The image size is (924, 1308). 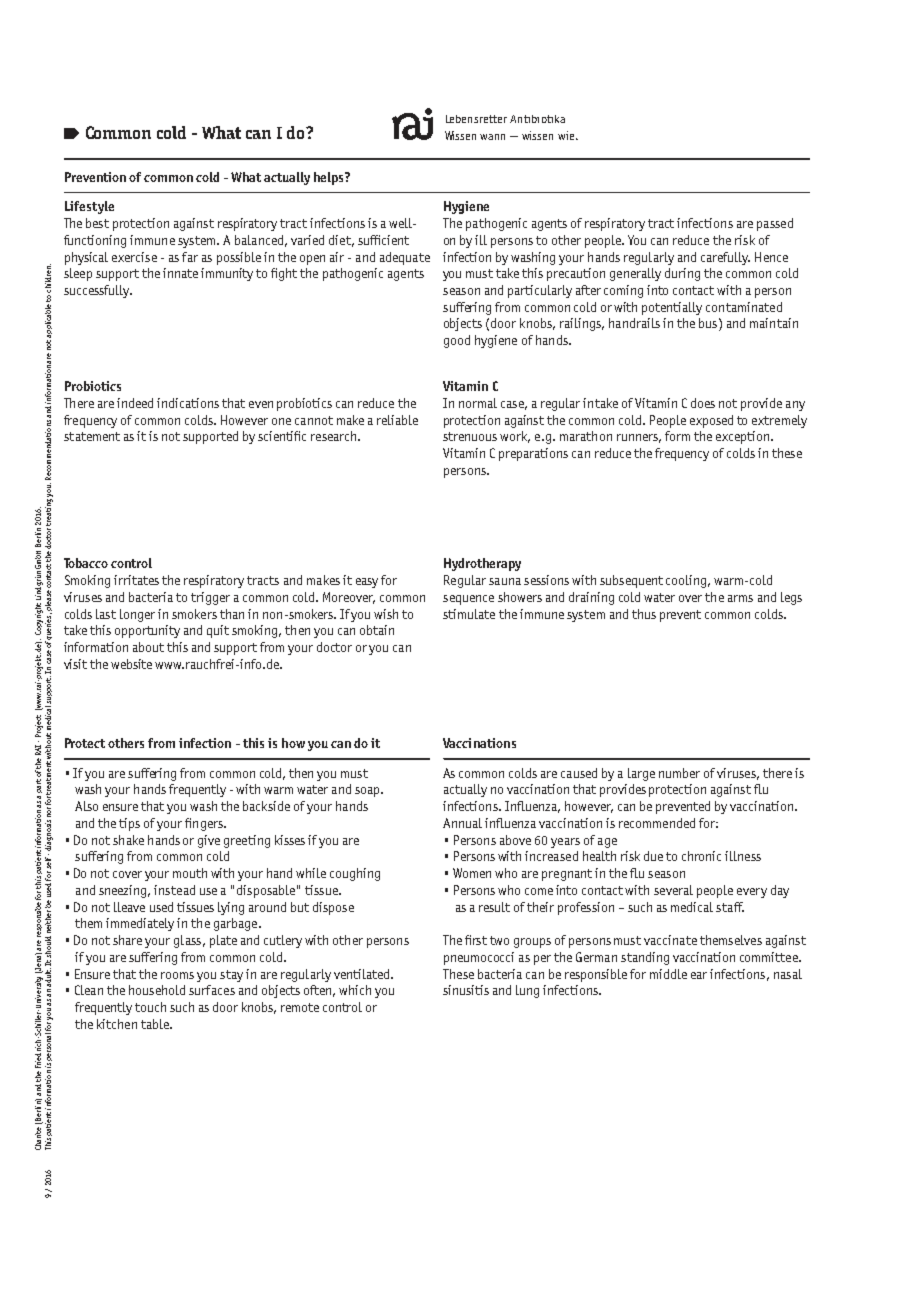 I want to click on tips, so click(x=129, y=824).
